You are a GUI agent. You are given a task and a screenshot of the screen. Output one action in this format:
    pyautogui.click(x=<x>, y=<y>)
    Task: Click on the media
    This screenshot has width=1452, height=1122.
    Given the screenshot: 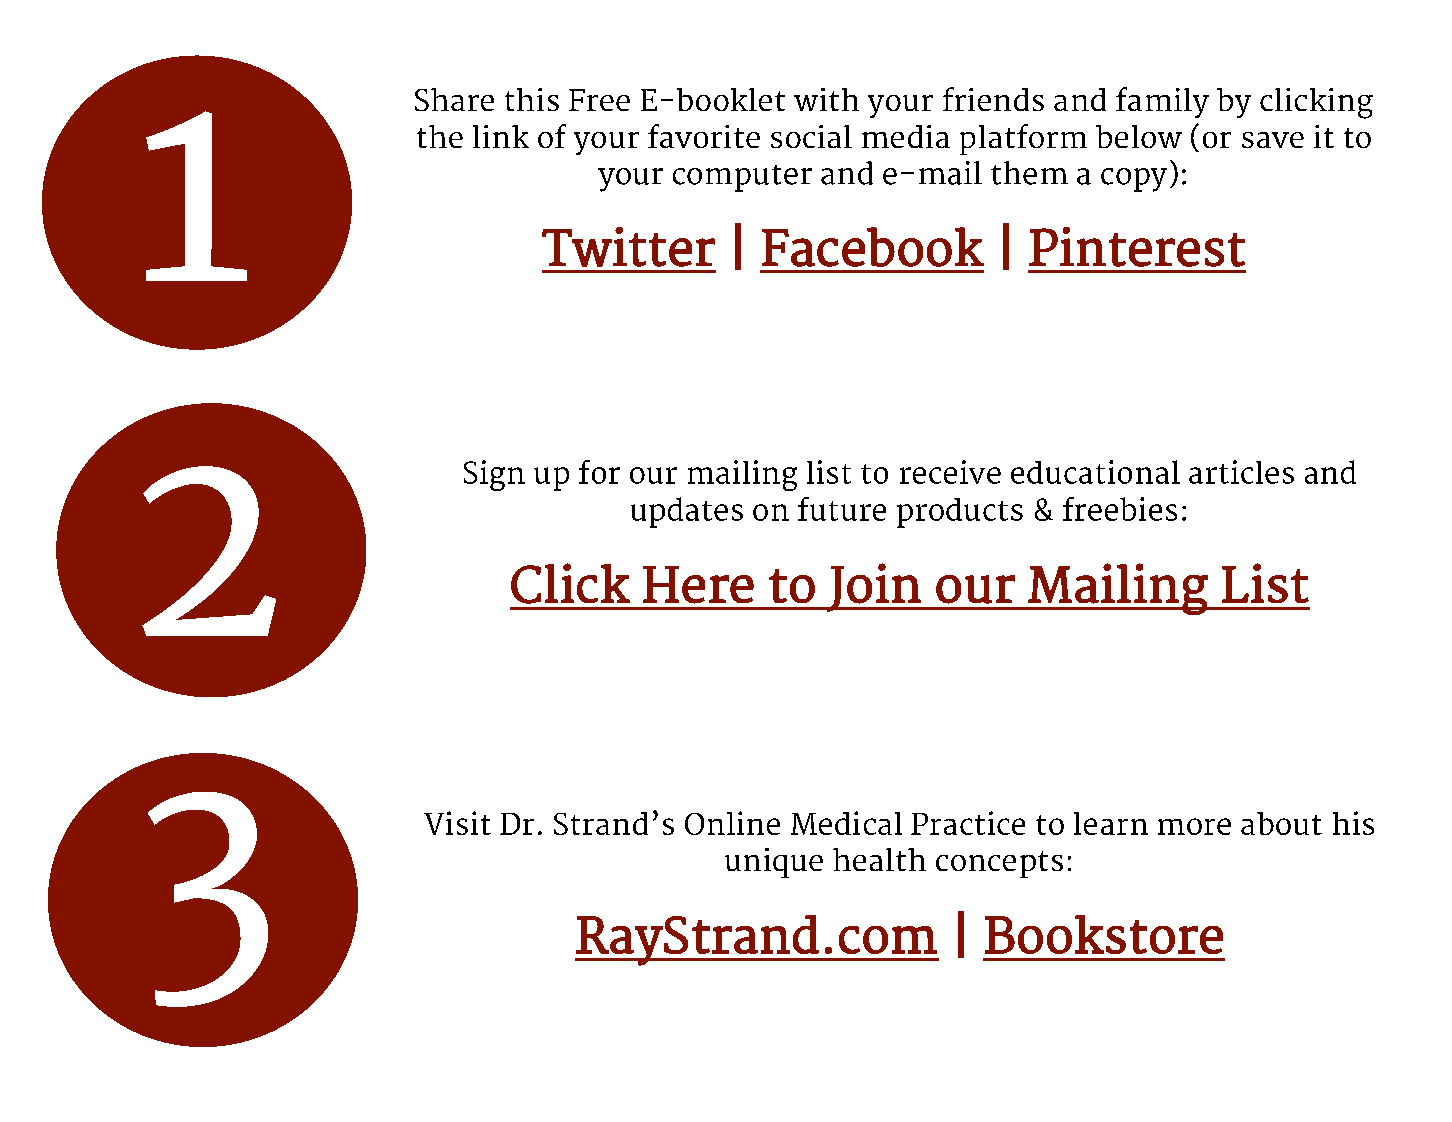 What is the action you would take?
    pyautogui.click(x=906, y=136)
